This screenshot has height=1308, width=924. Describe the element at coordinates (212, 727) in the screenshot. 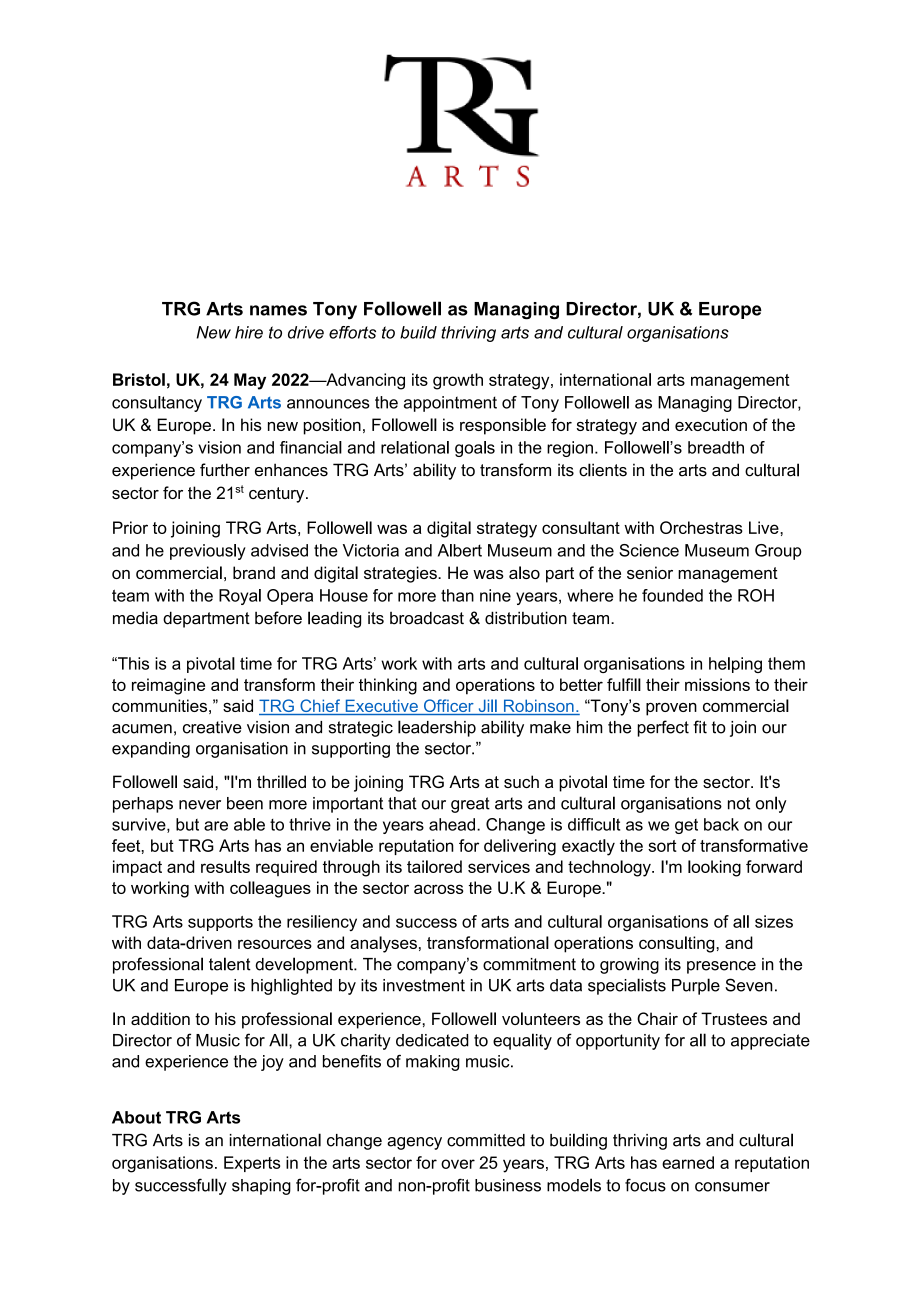

I see `creative` at that location.
